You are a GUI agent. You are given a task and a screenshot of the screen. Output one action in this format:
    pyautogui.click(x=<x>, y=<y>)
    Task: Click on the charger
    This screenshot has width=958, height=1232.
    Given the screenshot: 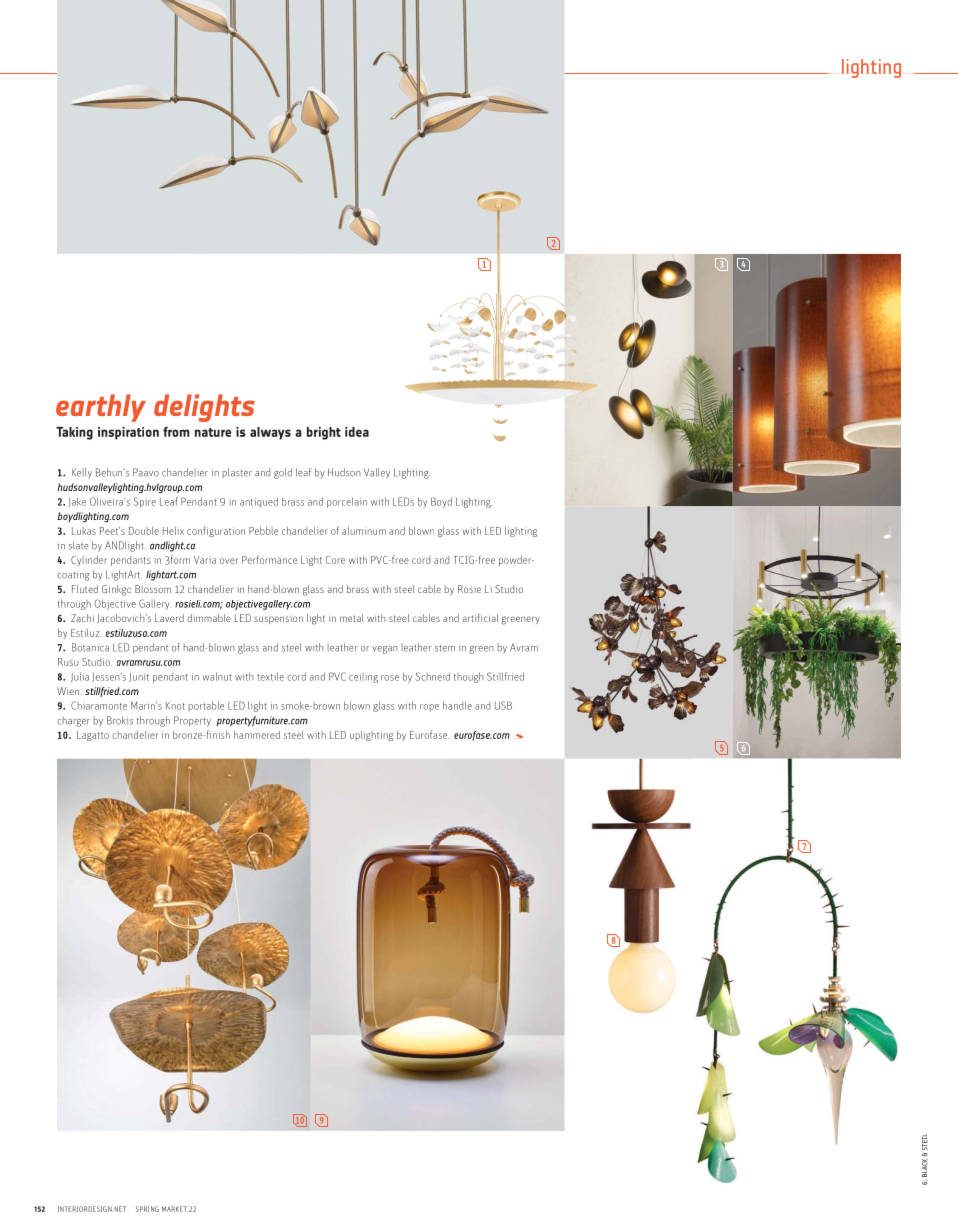 What is the action you would take?
    pyautogui.click(x=73, y=721)
